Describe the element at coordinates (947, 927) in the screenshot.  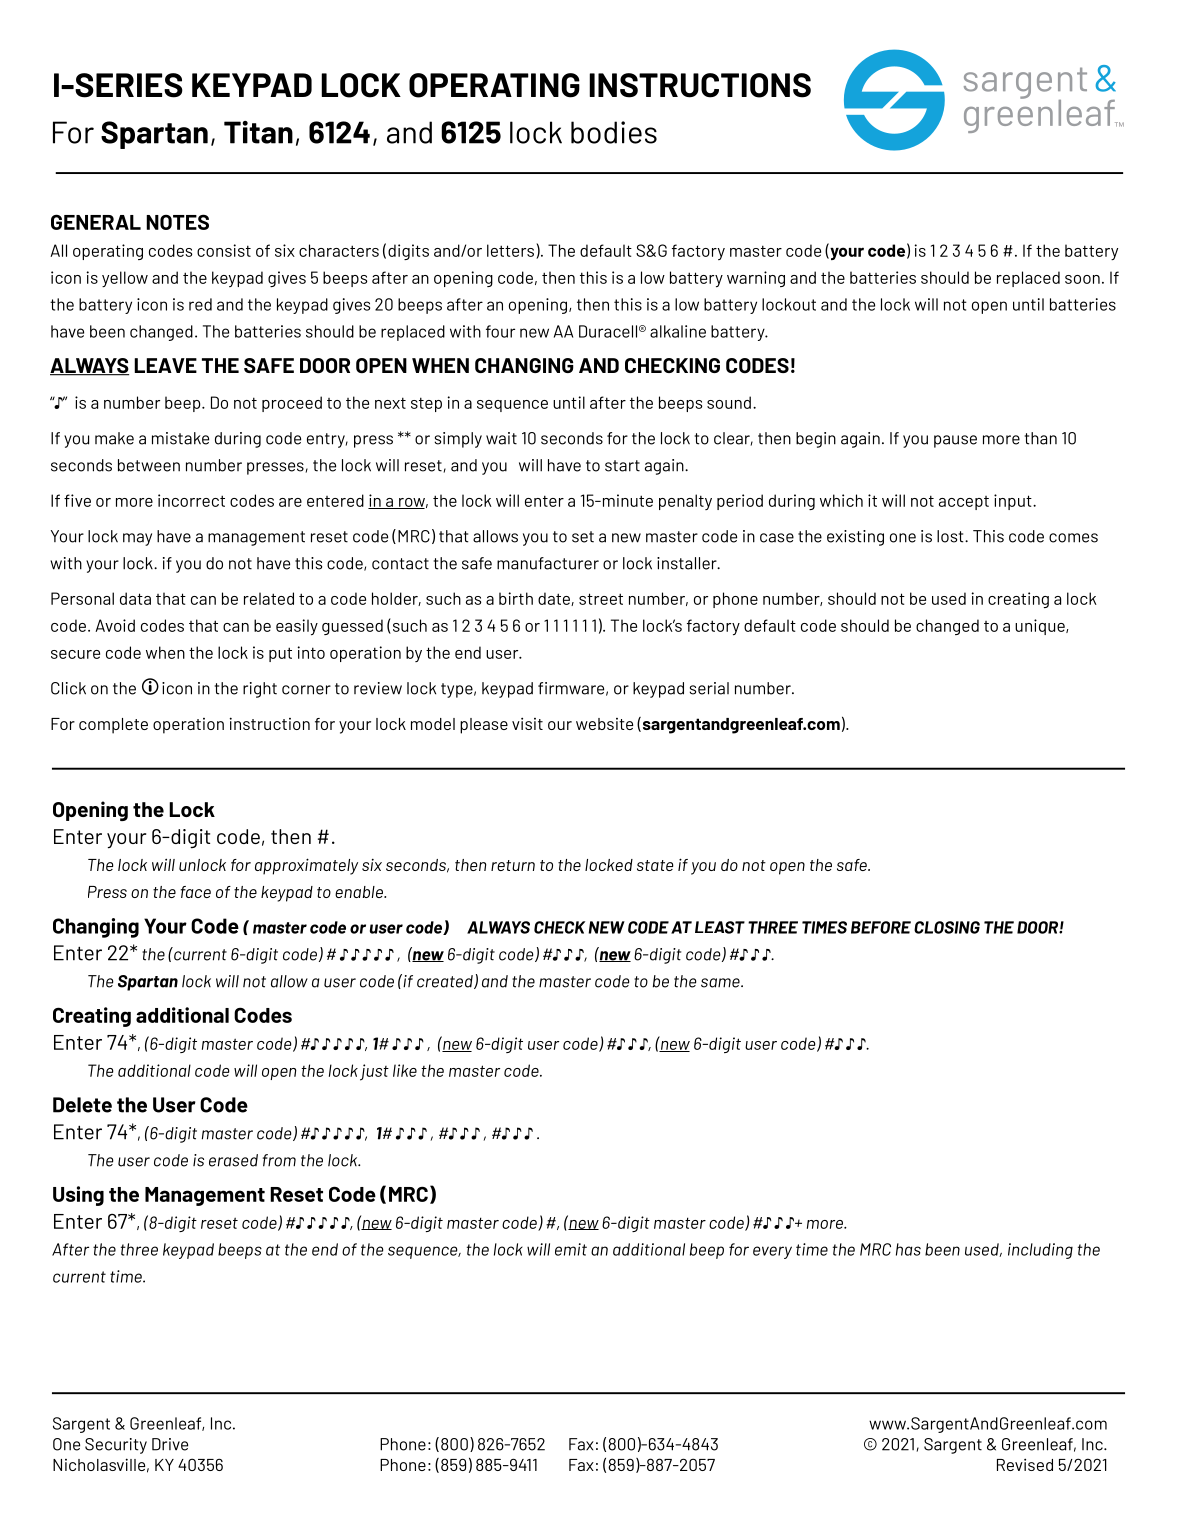
I see `CLOSING` at that location.
